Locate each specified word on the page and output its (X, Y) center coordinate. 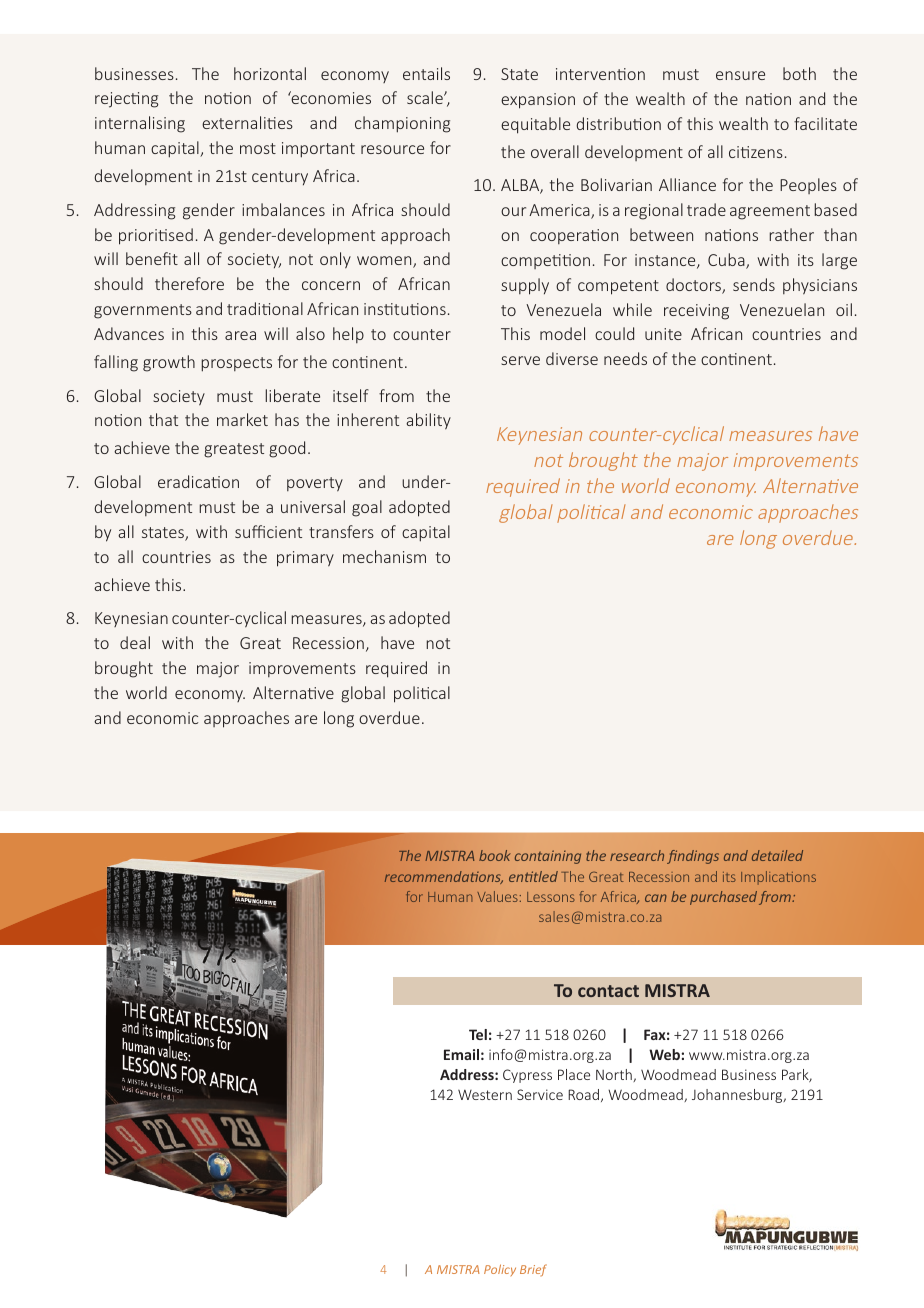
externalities (247, 122)
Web (664, 1054)
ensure (740, 75)
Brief (533, 1270)
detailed (777, 855)
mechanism (384, 556)
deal (135, 642)
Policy (500, 1270)
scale (426, 97)
